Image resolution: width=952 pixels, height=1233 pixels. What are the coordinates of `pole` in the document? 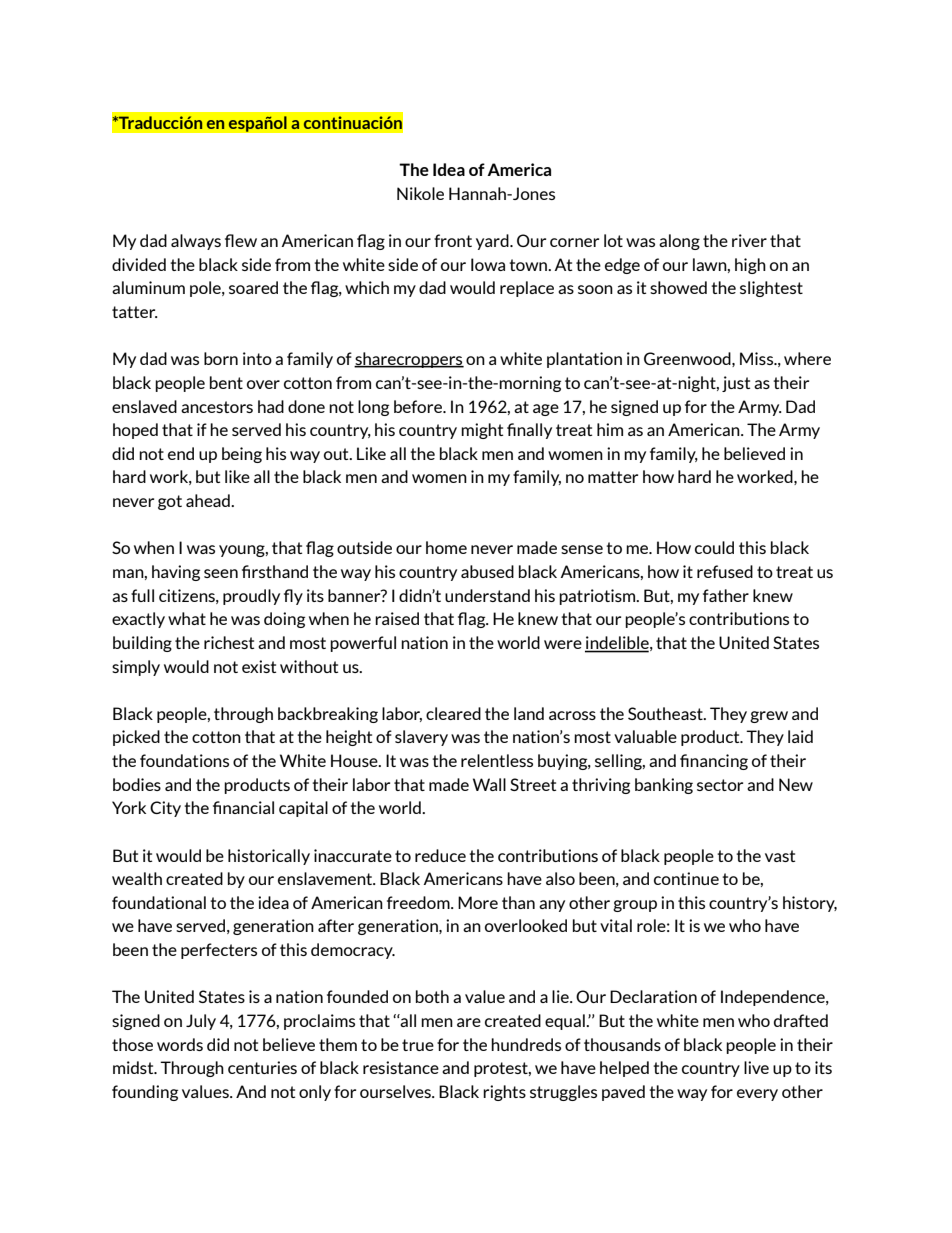 It's located at (206, 289).
